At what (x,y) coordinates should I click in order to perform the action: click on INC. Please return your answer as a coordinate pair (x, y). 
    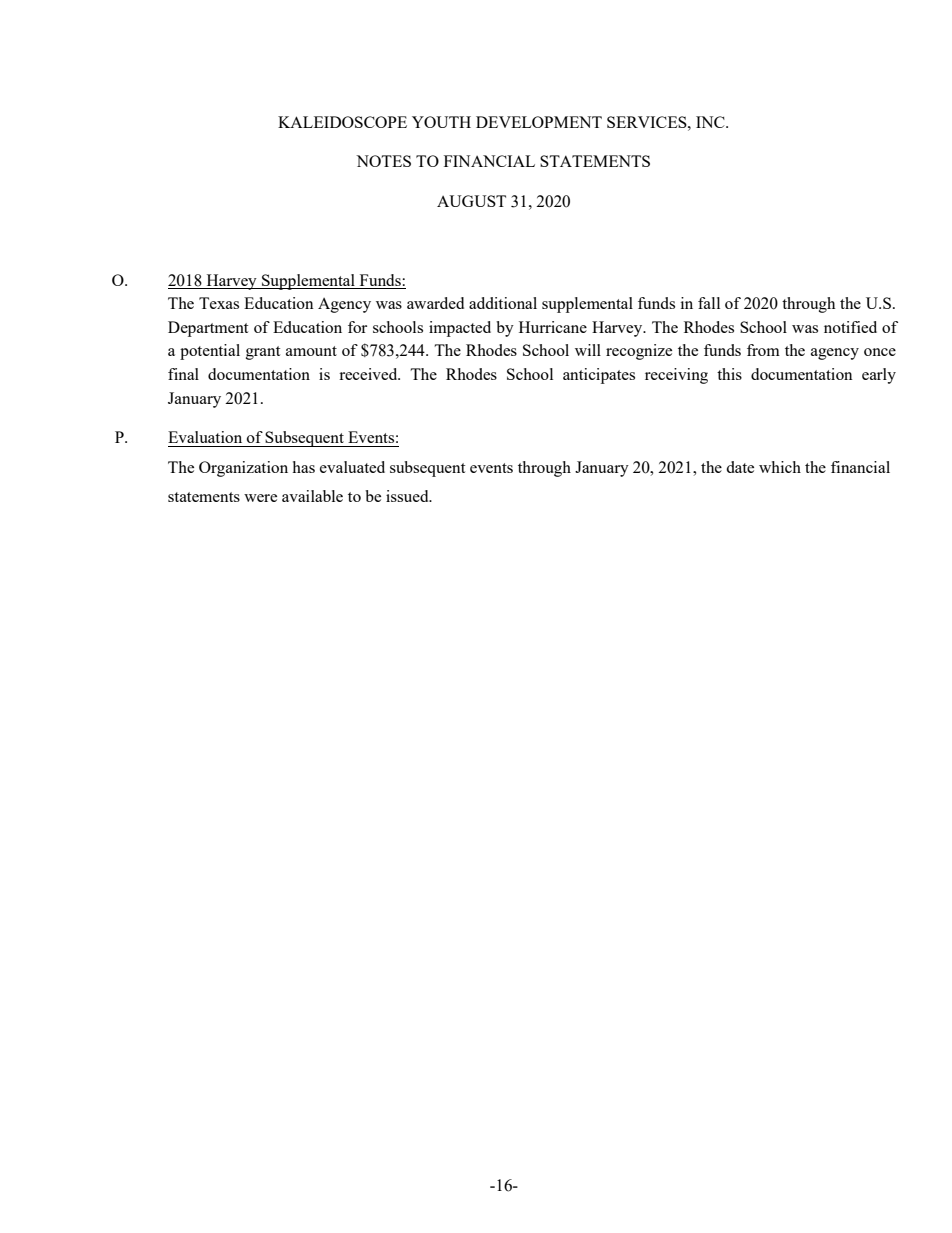
    Looking at the image, I should click on (711, 122).
